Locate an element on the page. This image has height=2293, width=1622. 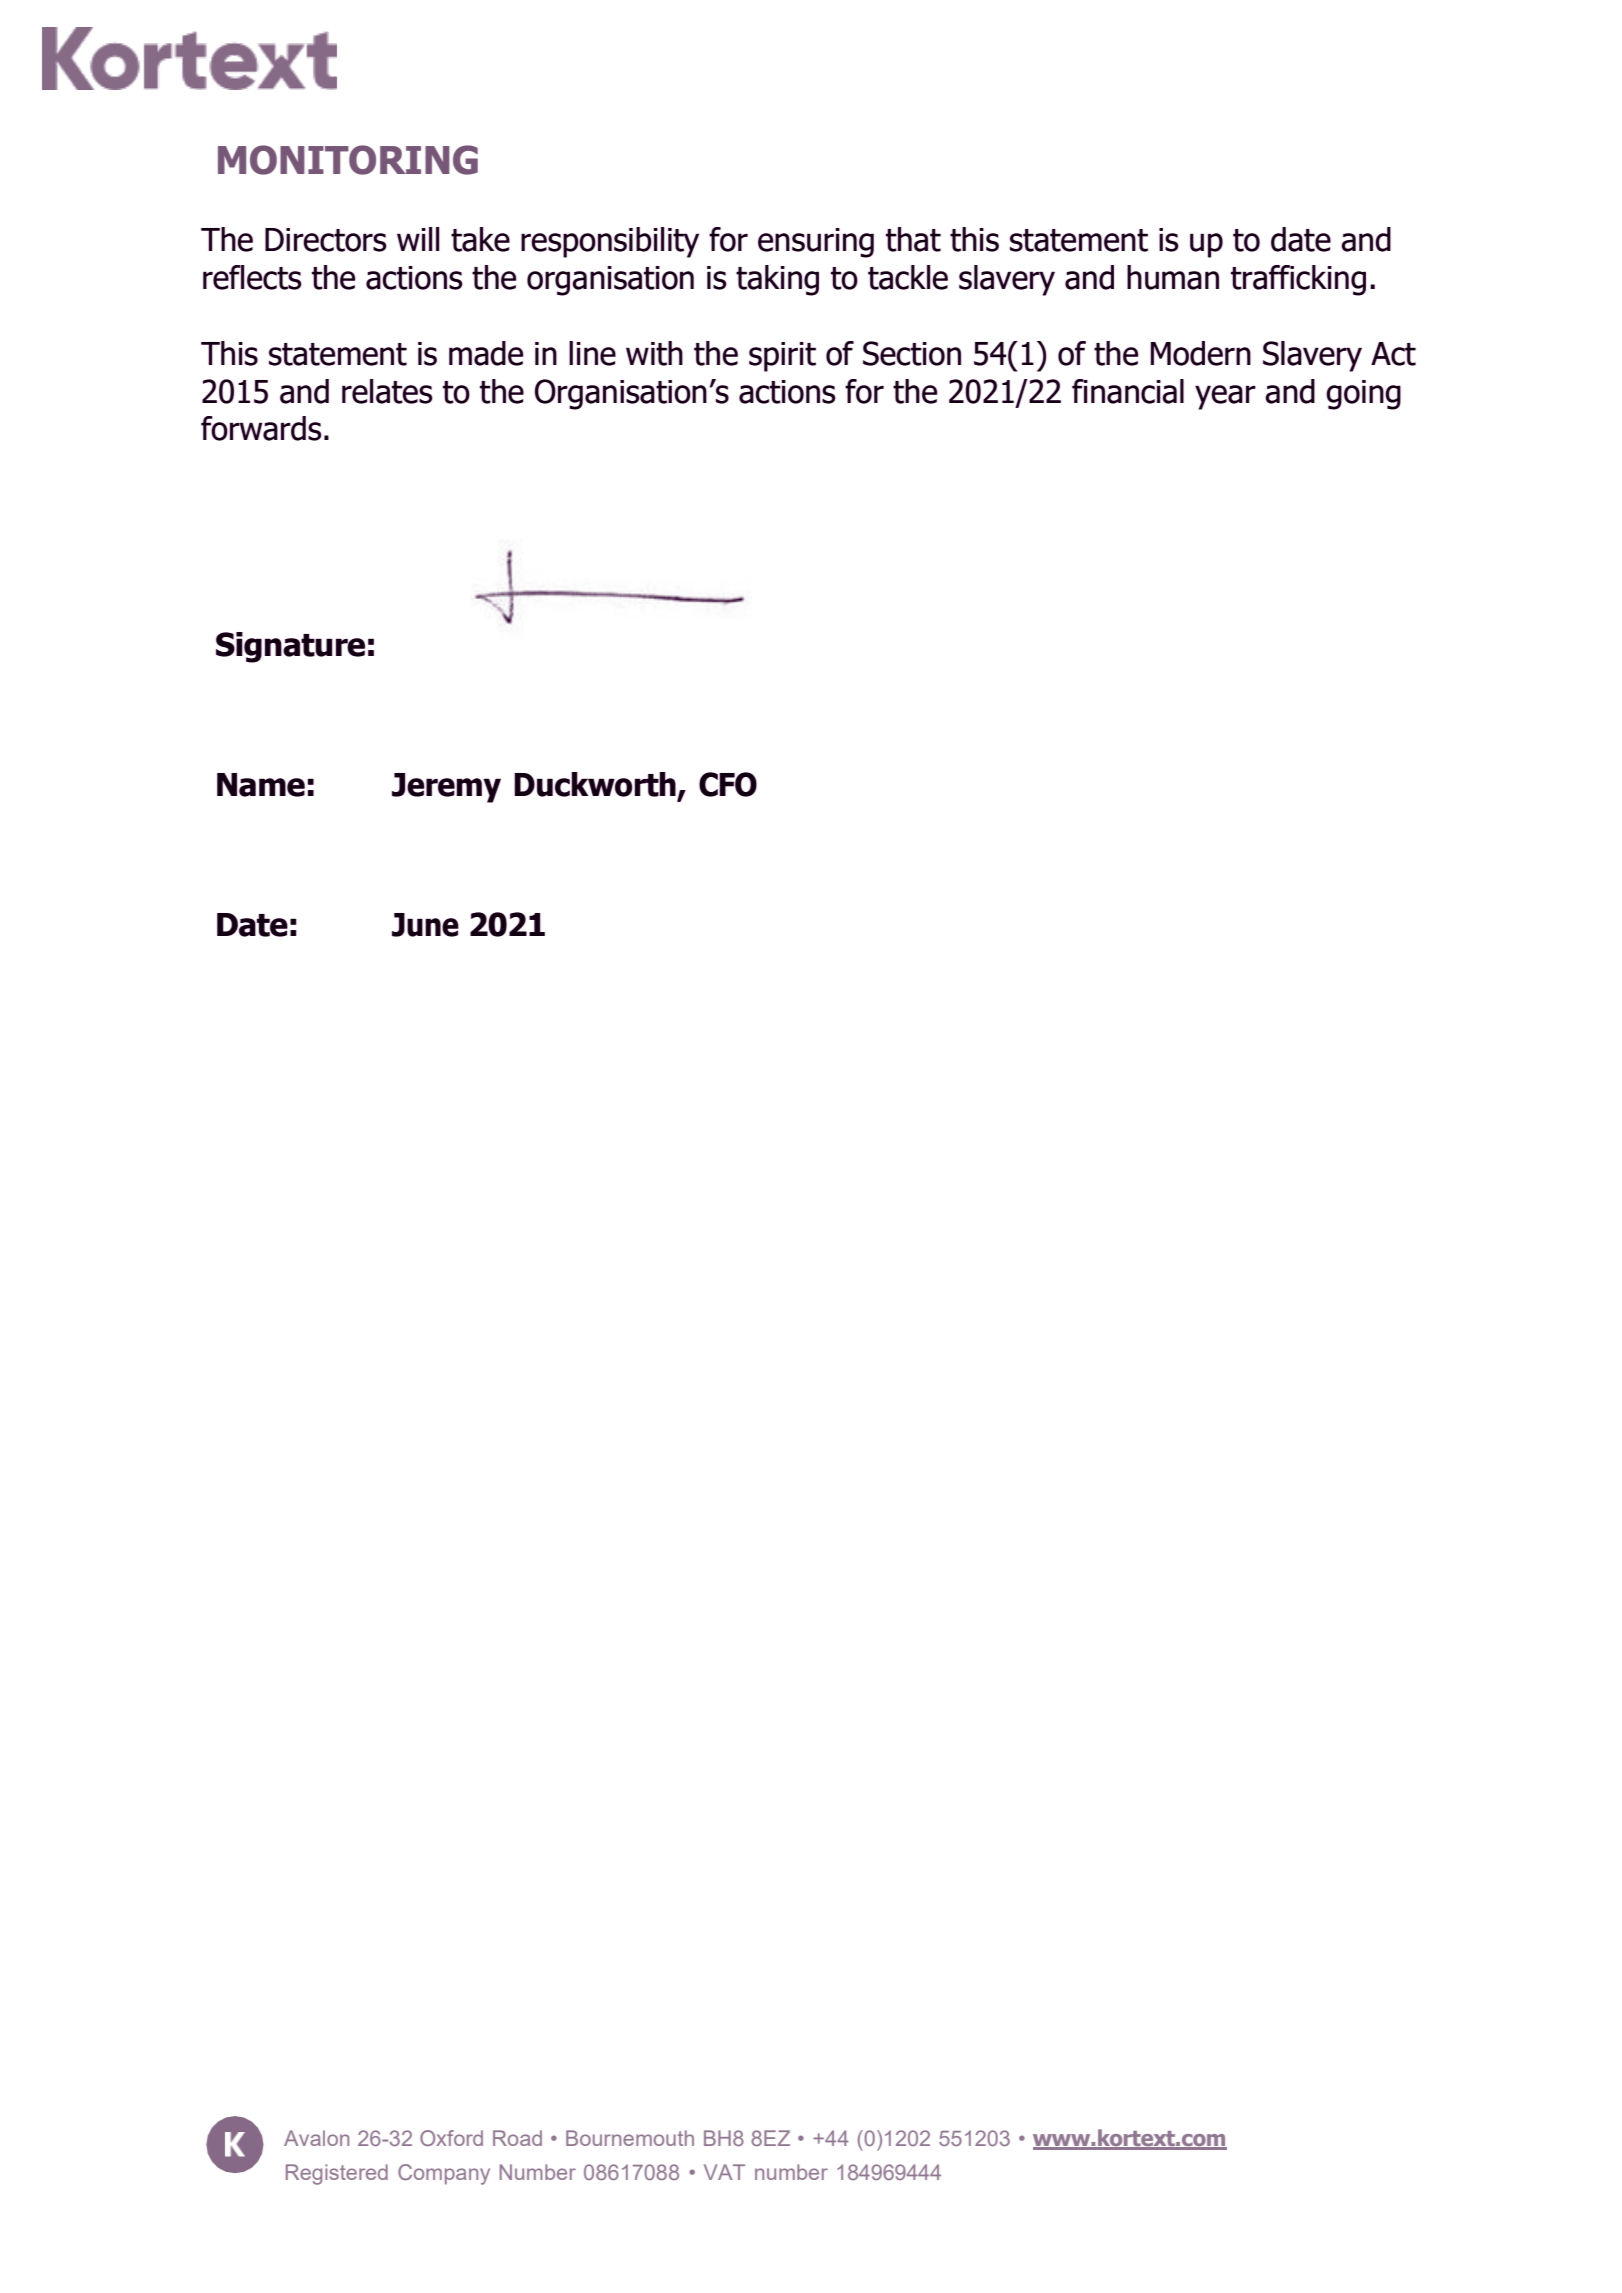
June is located at coordinates (425, 925).
